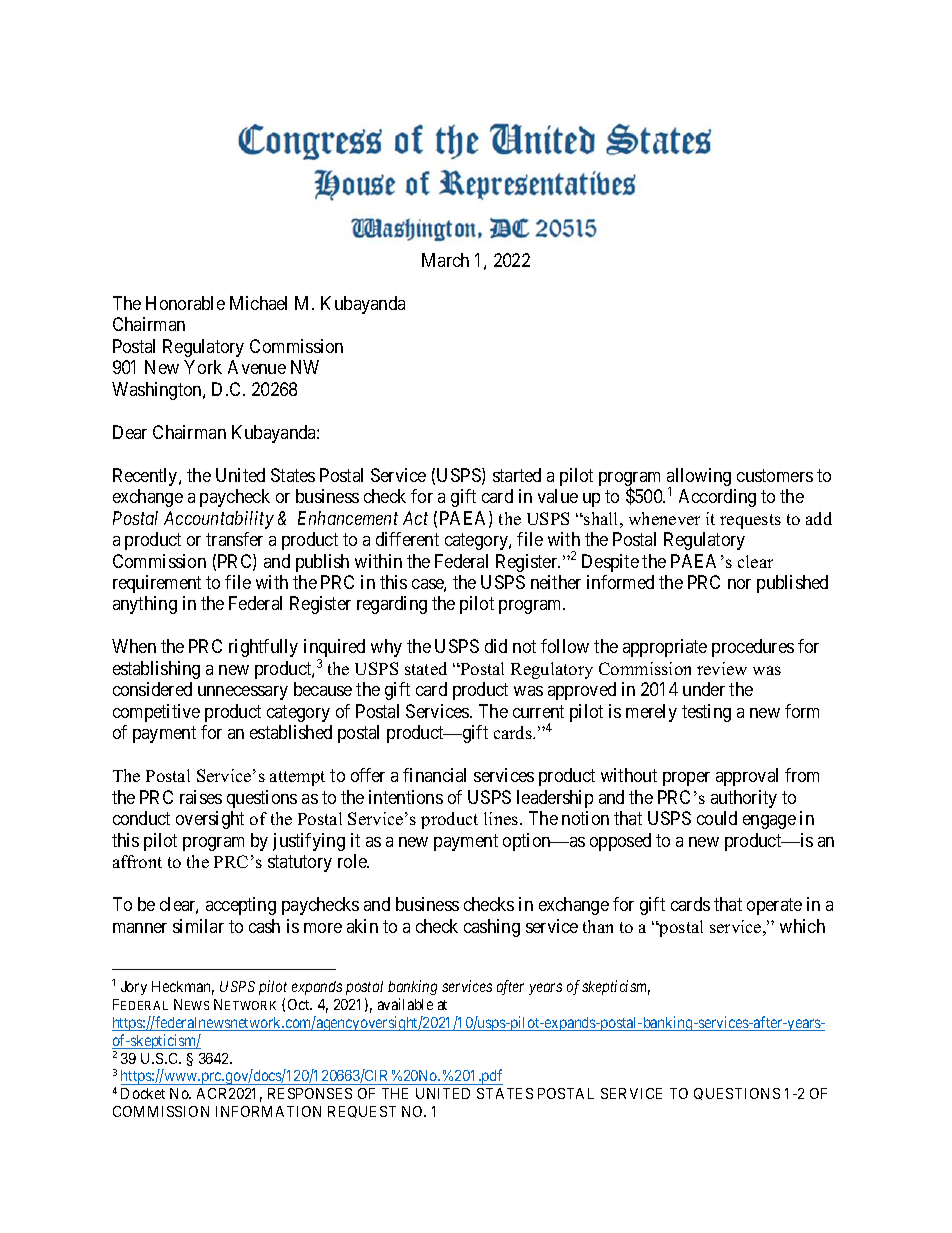  Describe the element at coordinates (775, 475) in the image. I see `customers` at that location.
